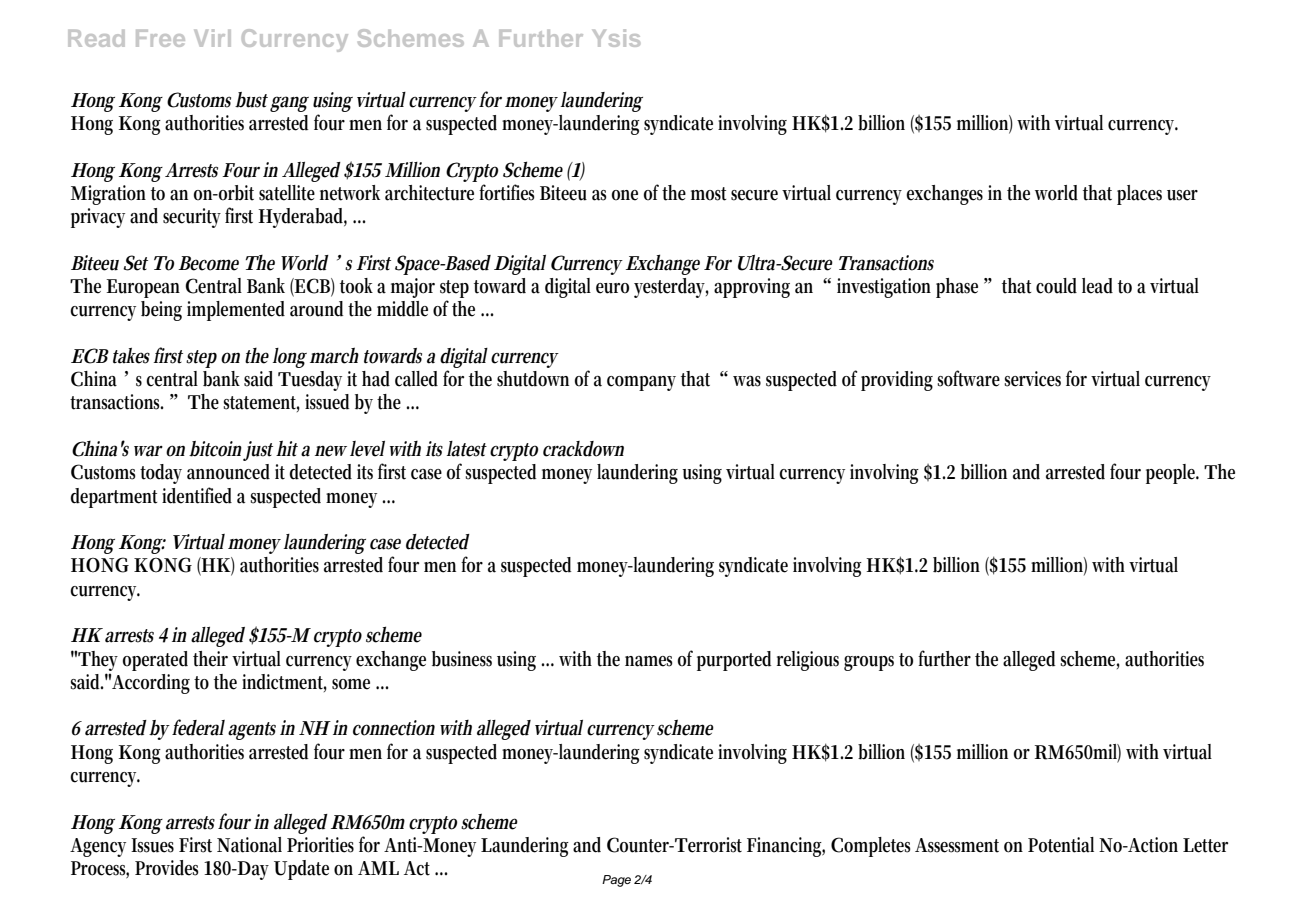 This screenshot has width=1308, height=924. I want to click on crackdown, so click(583, 449).
